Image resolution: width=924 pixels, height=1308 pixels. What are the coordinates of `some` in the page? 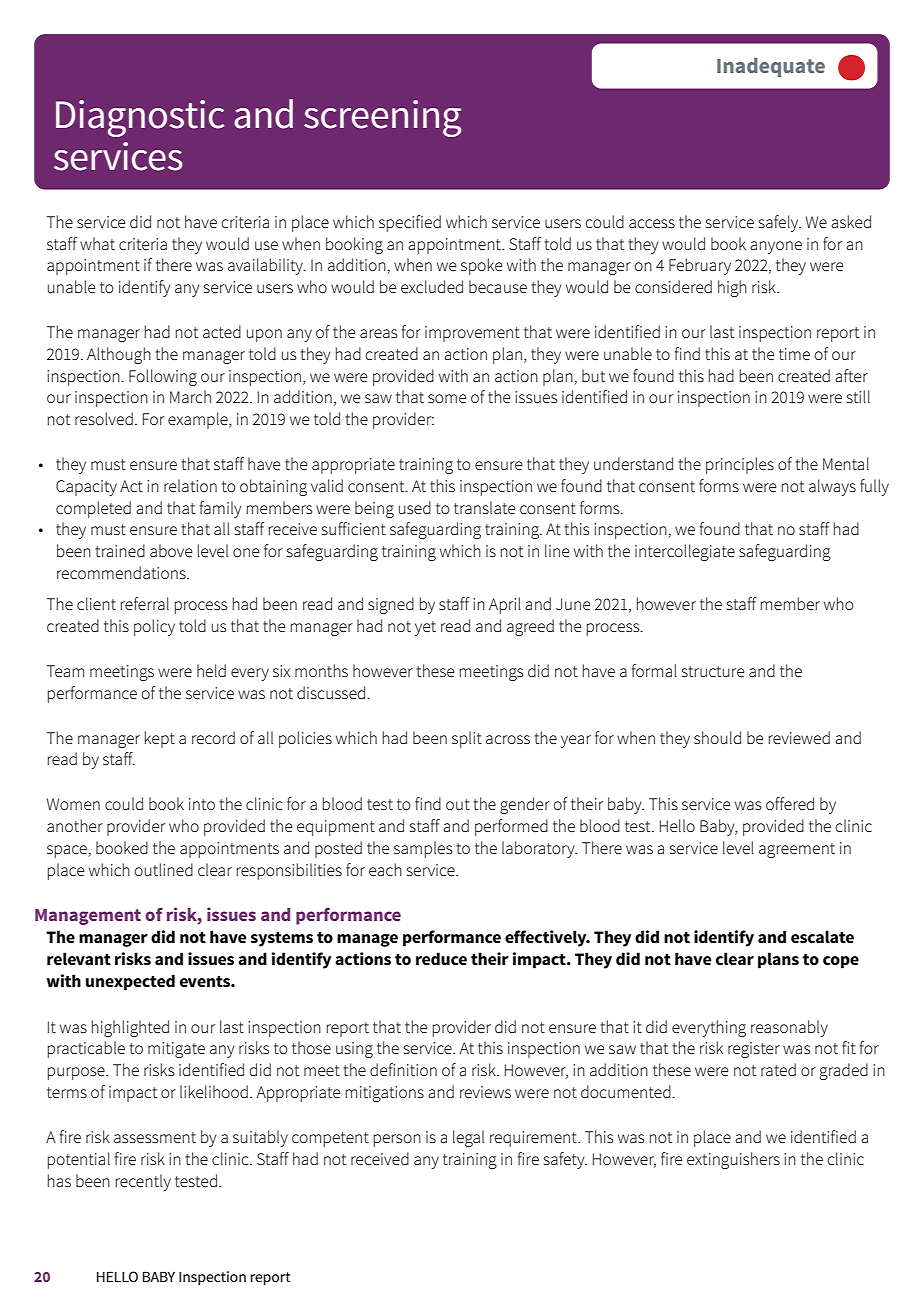 It's located at (447, 398).
